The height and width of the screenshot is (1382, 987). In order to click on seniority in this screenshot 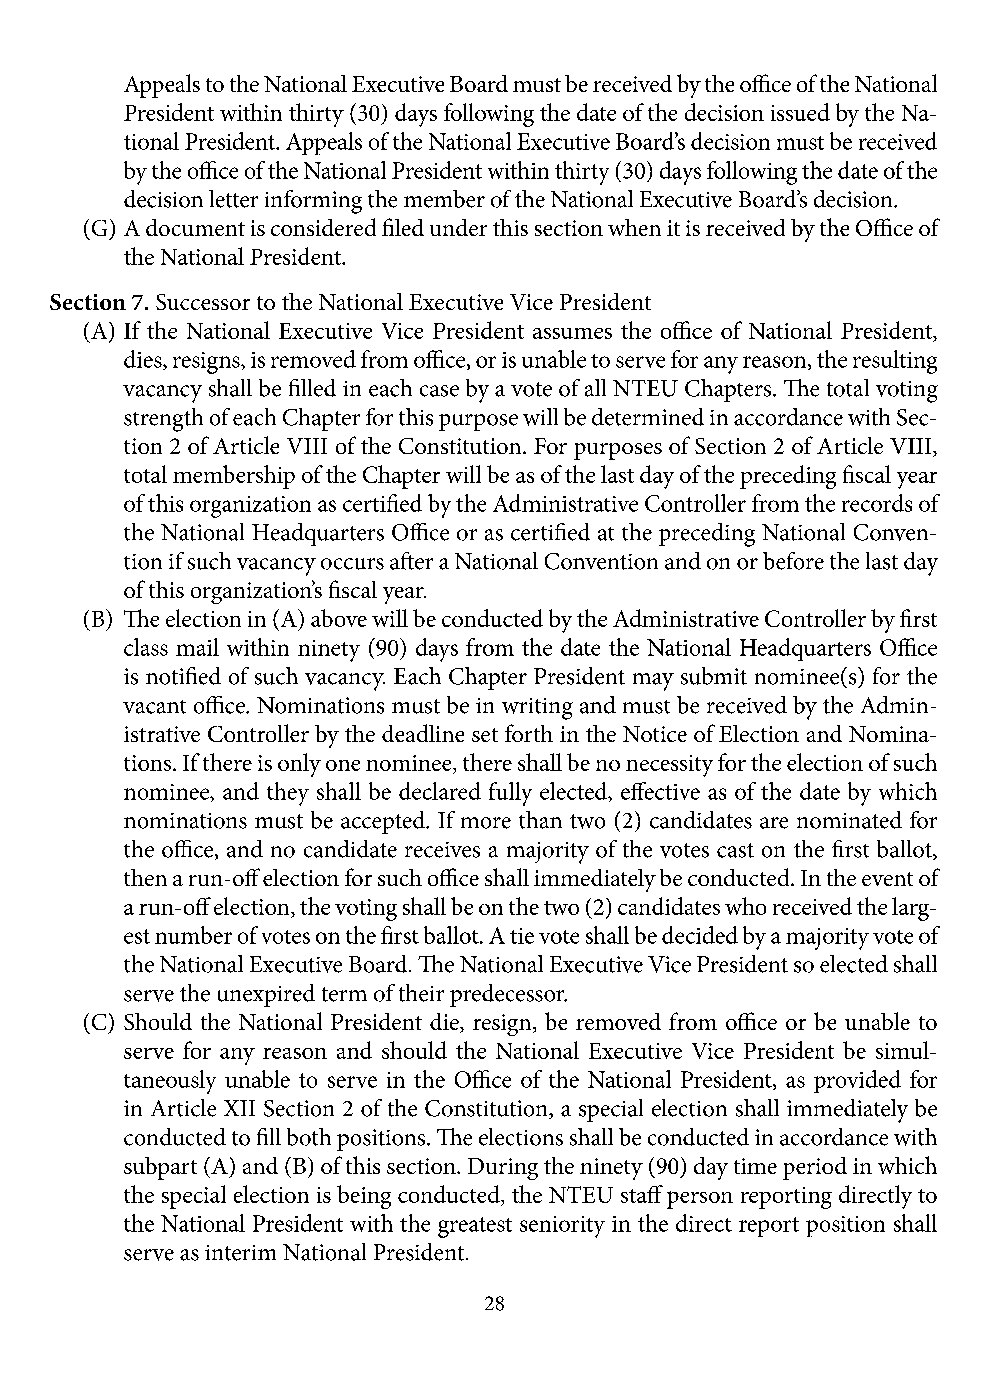, I will do `click(562, 1227)`.
